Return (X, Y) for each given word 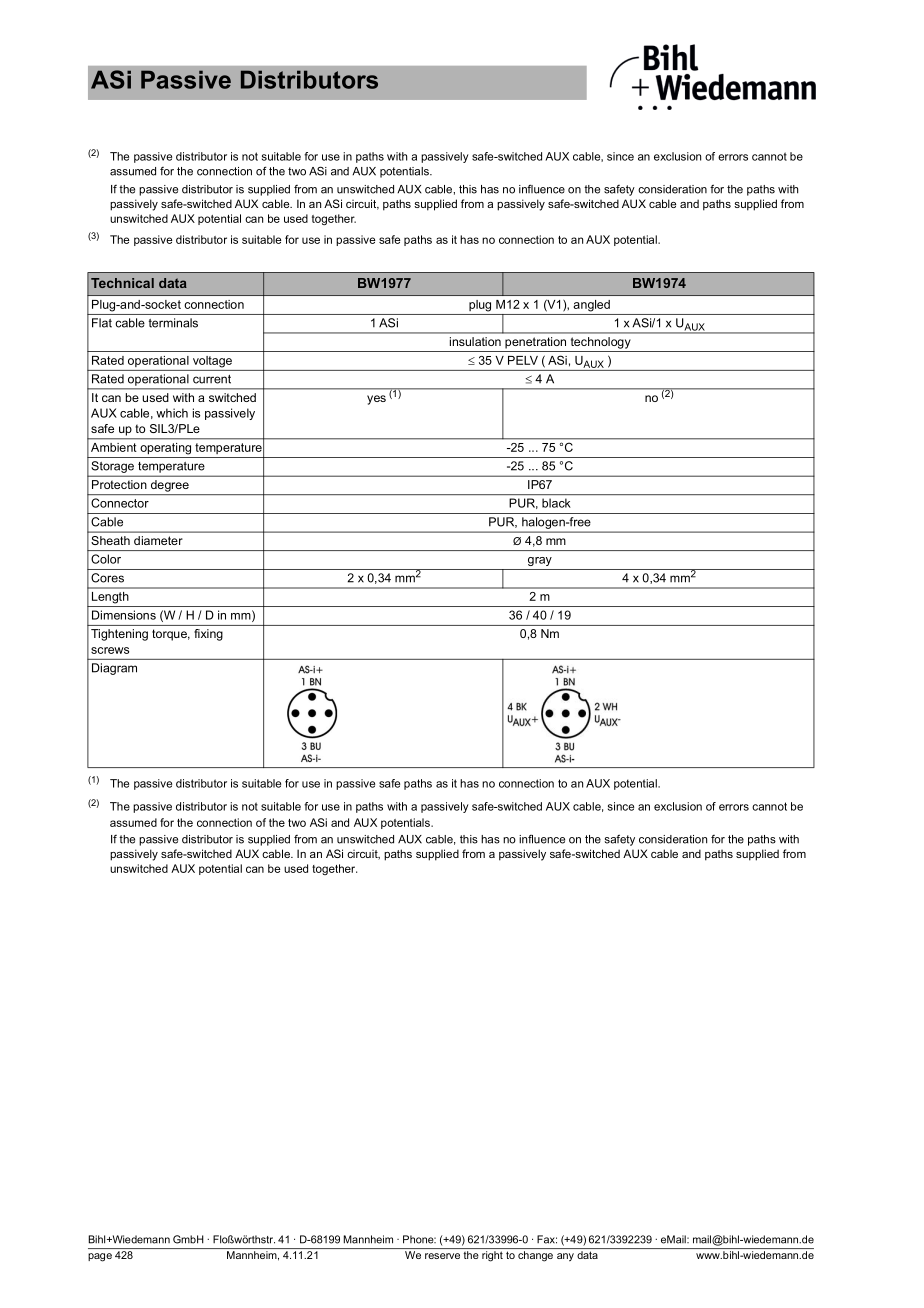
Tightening (119, 635)
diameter (158, 540)
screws (110, 650)
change (535, 1256)
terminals (173, 323)
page (100, 1257)
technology (600, 343)
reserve (442, 1256)
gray (540, 561)
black (556, 503)
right (492, 1256)
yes (376, 400)
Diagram (114, 669)
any (565, 1257)
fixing (208, 635)
